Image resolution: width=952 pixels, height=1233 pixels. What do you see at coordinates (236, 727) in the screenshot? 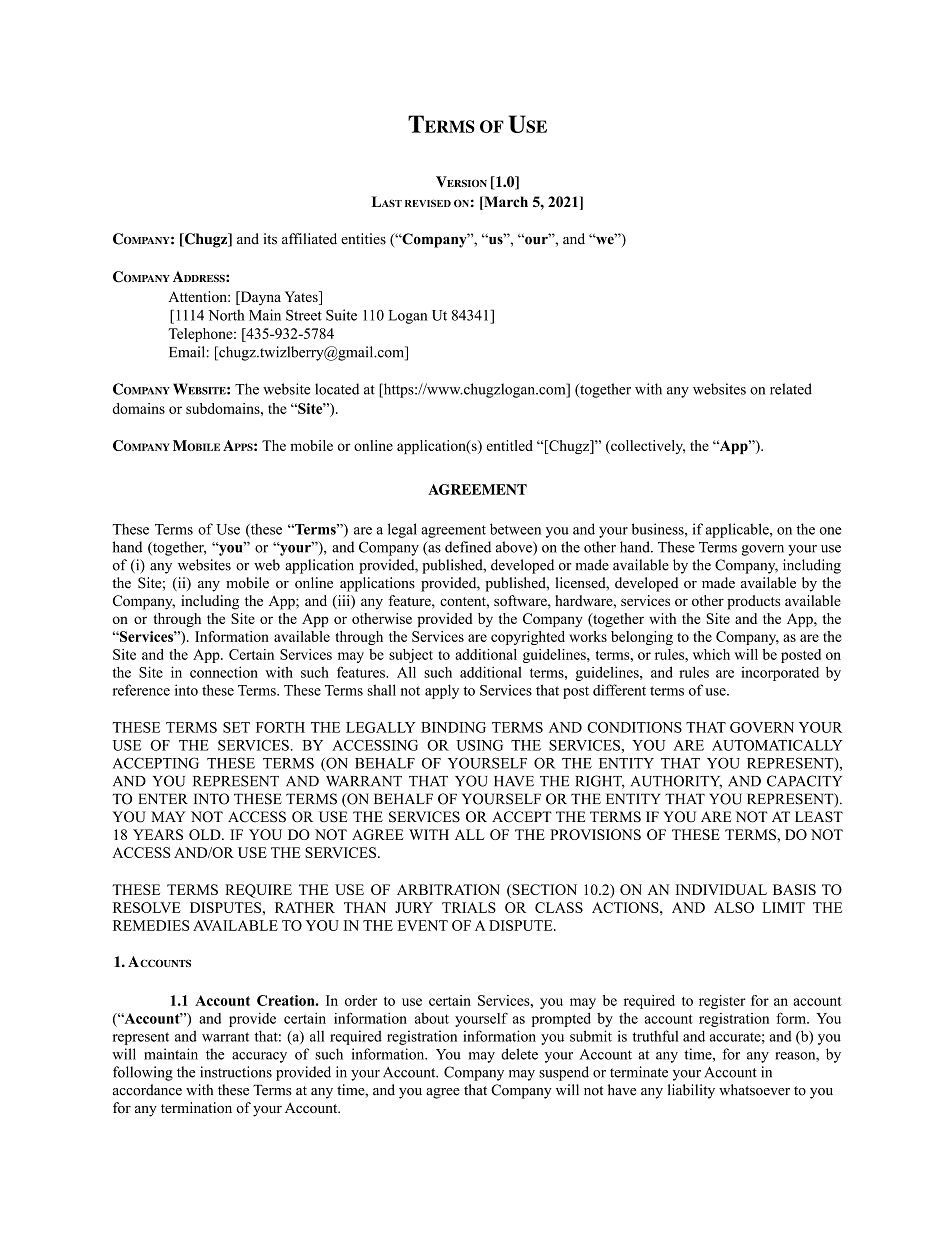
I see `SET` at bounding box center [236, 727].
